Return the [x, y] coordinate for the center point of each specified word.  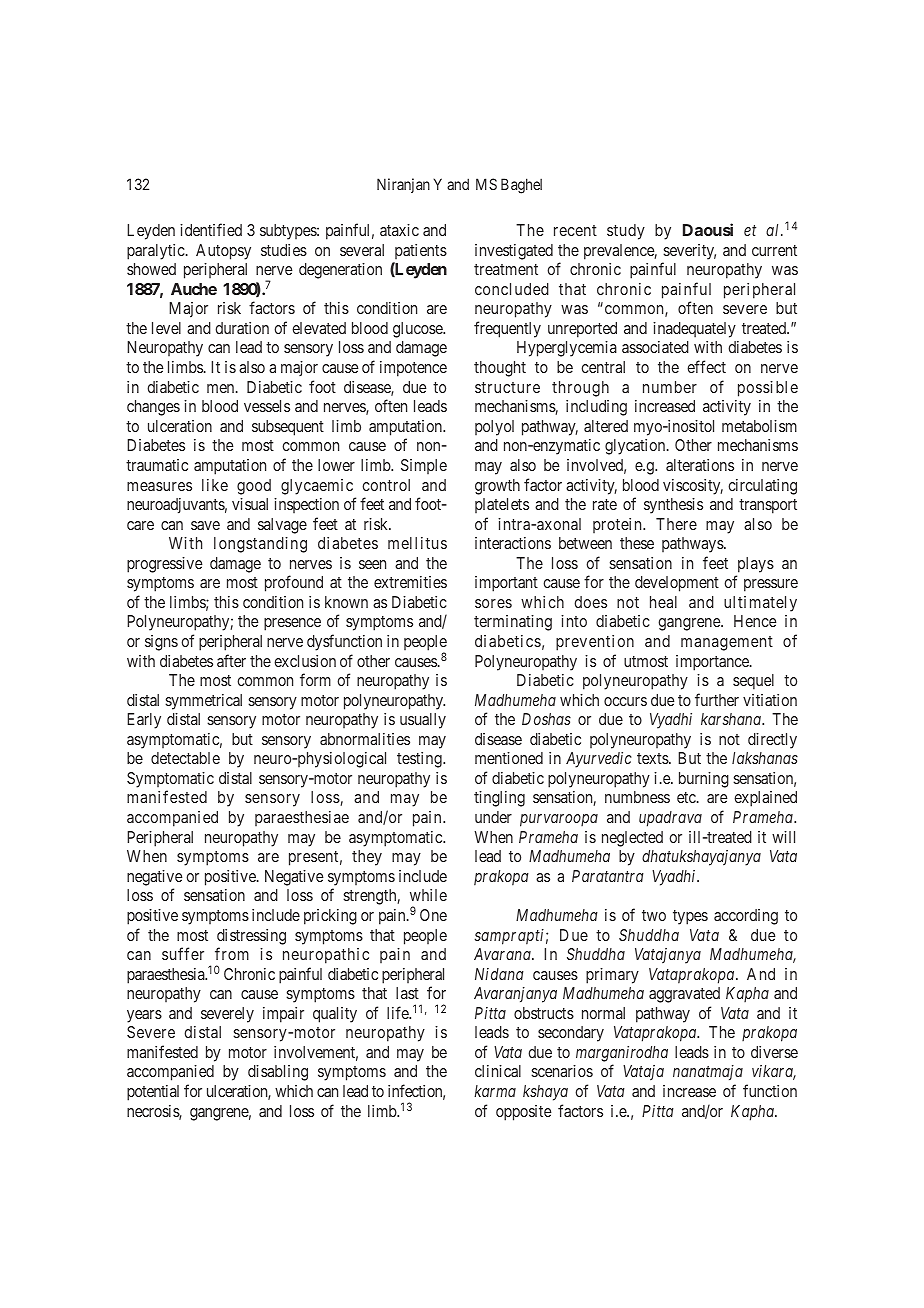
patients [421, 251]
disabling [278, 1073]
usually [423, 721]
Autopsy [223, 252]
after [231, 660]
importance [713, 663]
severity [689, 252]
